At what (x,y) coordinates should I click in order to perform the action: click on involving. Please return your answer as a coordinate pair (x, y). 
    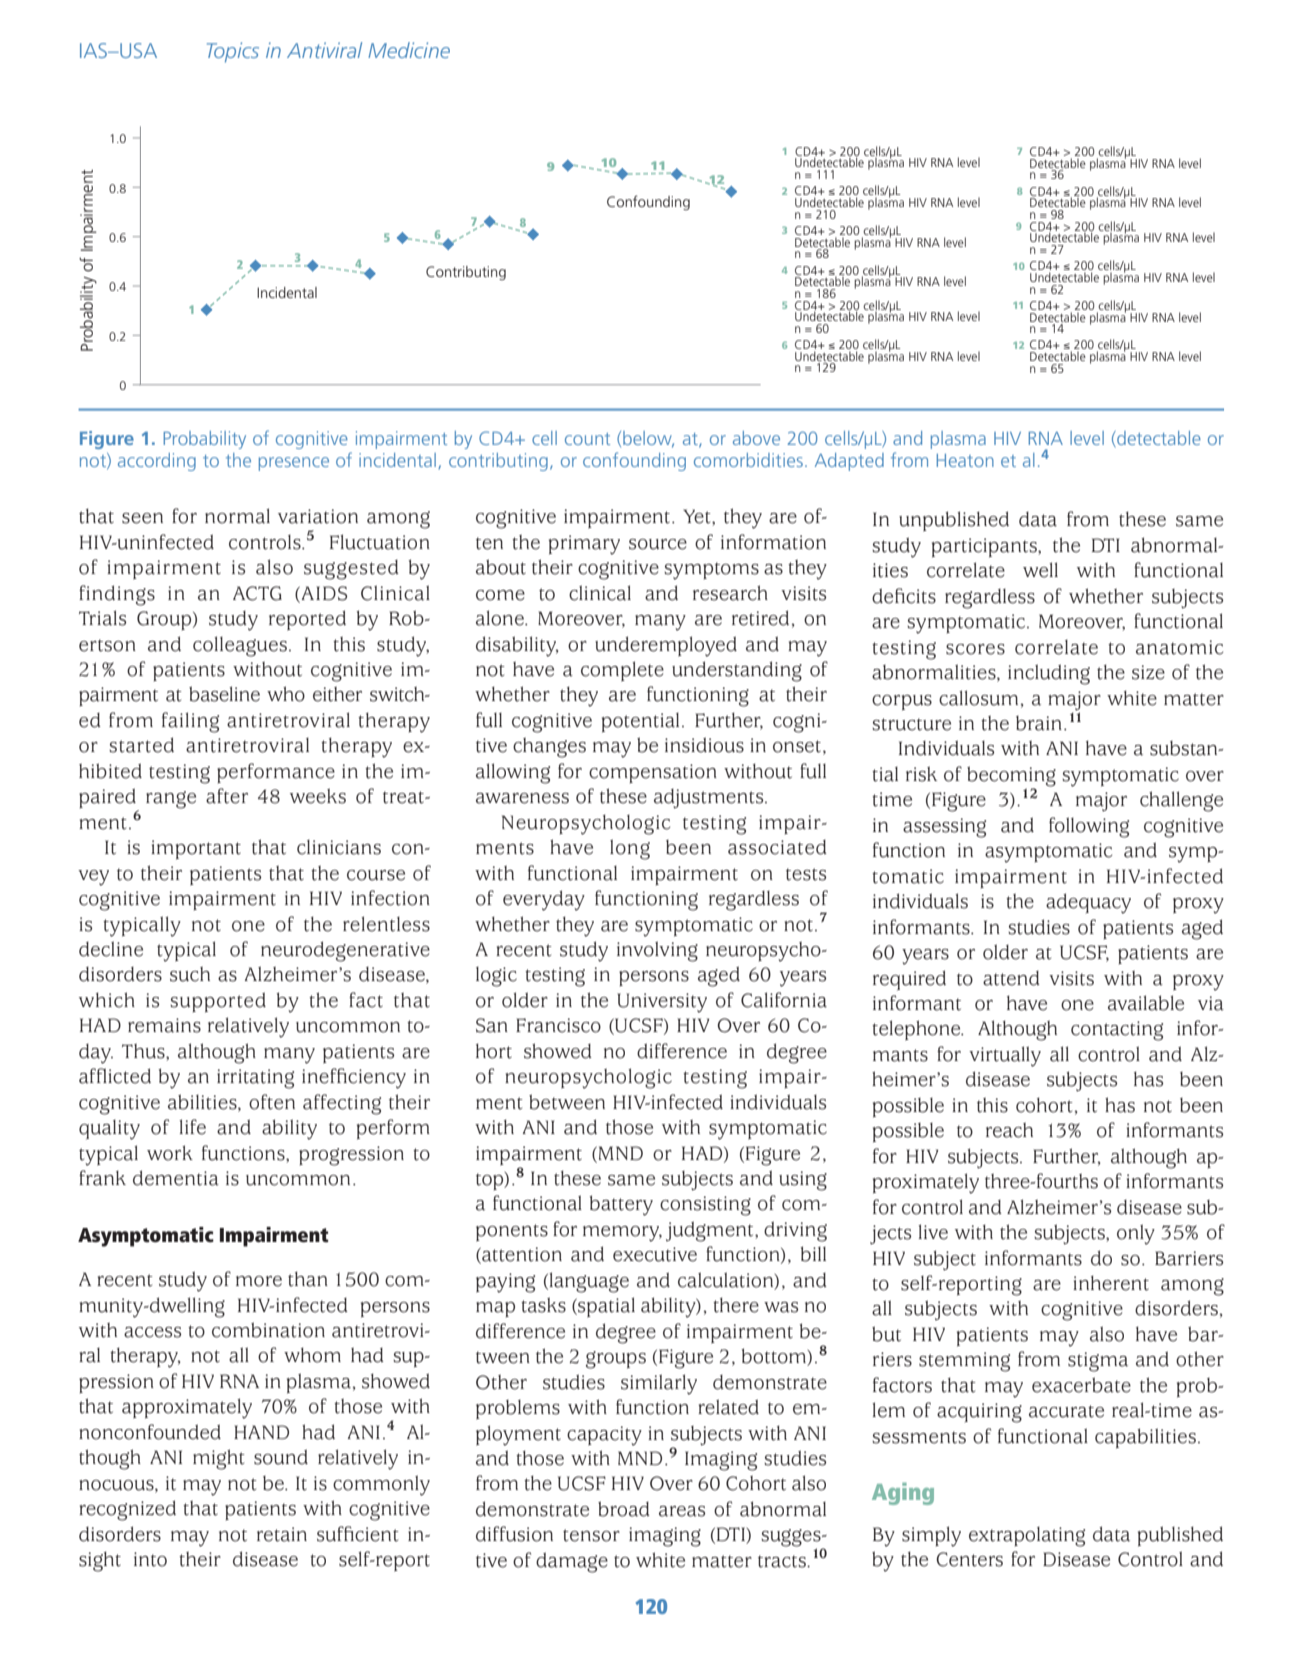
    Looking at the image, I should click on (657, 951).
